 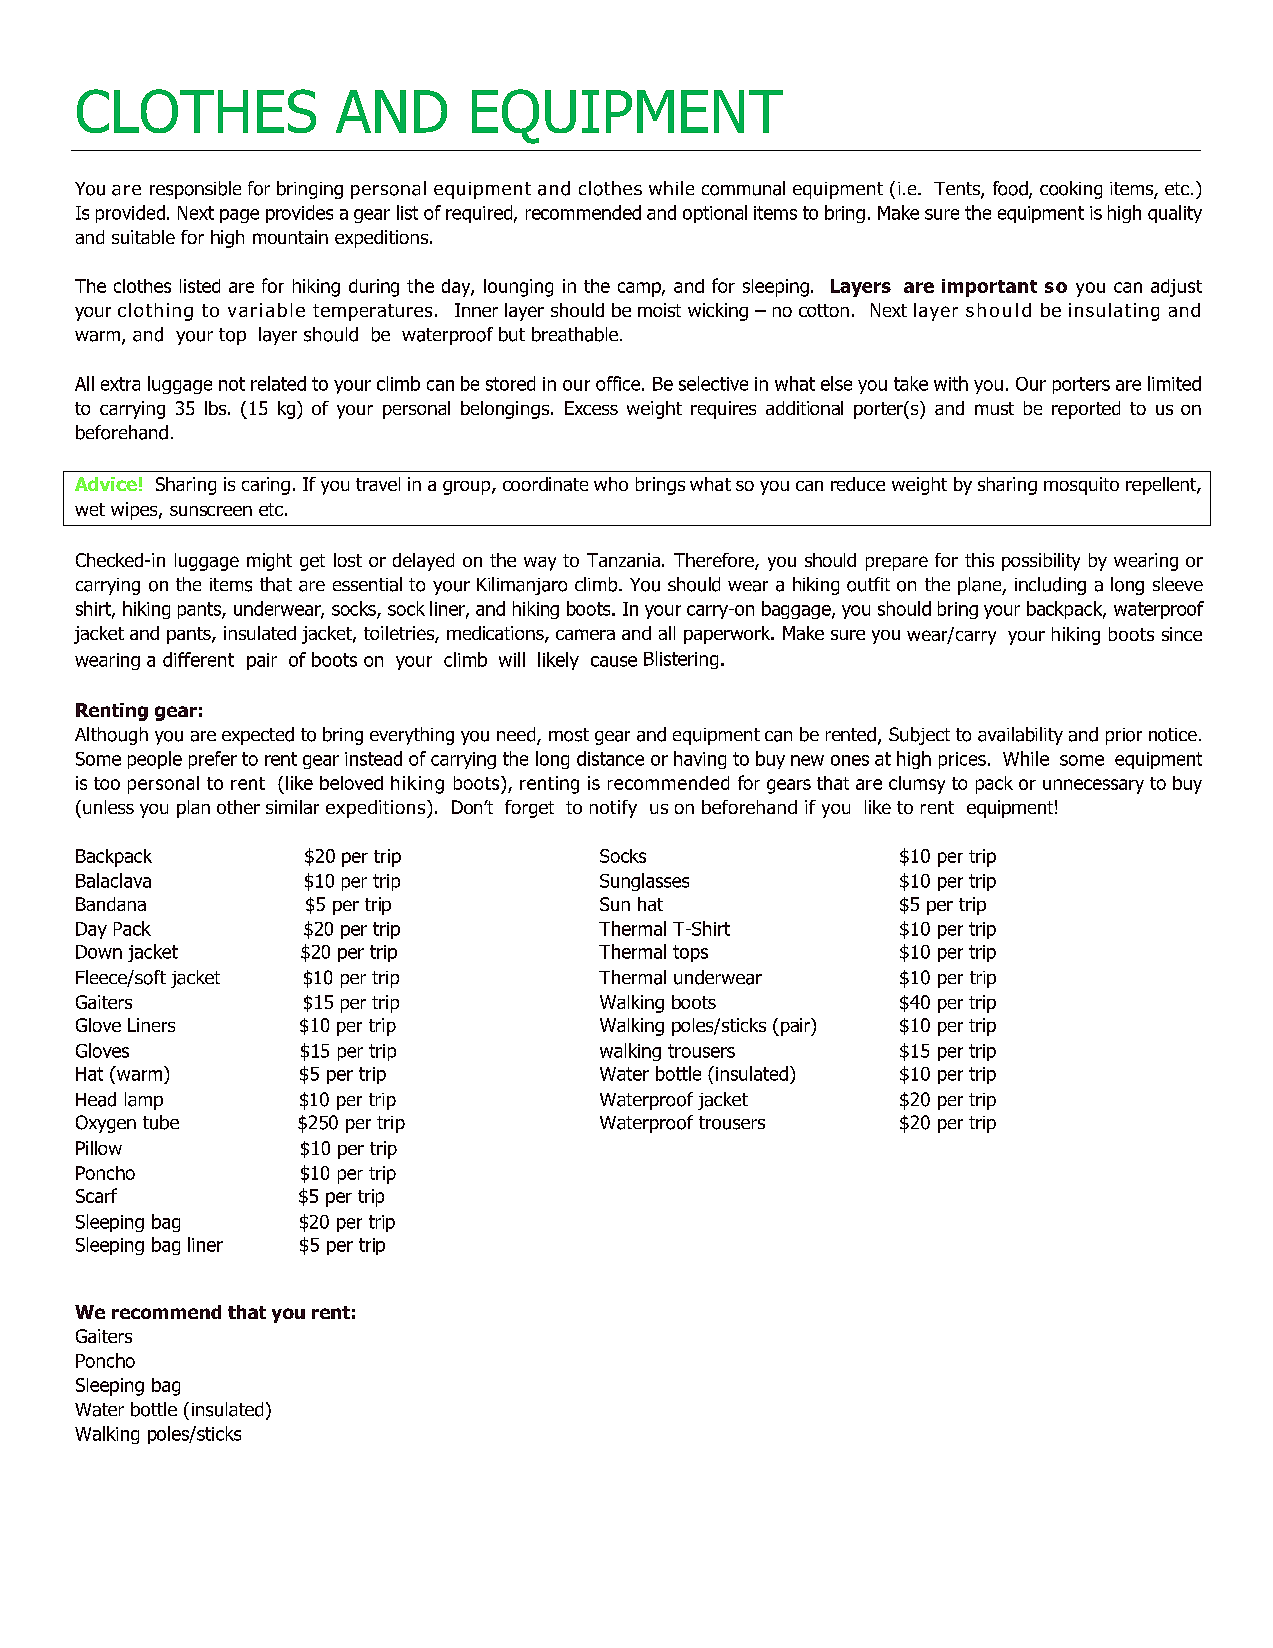 What do you see at coordinates (690, 953) in the page?
I see `tops` at bounding box center [690, 953].
